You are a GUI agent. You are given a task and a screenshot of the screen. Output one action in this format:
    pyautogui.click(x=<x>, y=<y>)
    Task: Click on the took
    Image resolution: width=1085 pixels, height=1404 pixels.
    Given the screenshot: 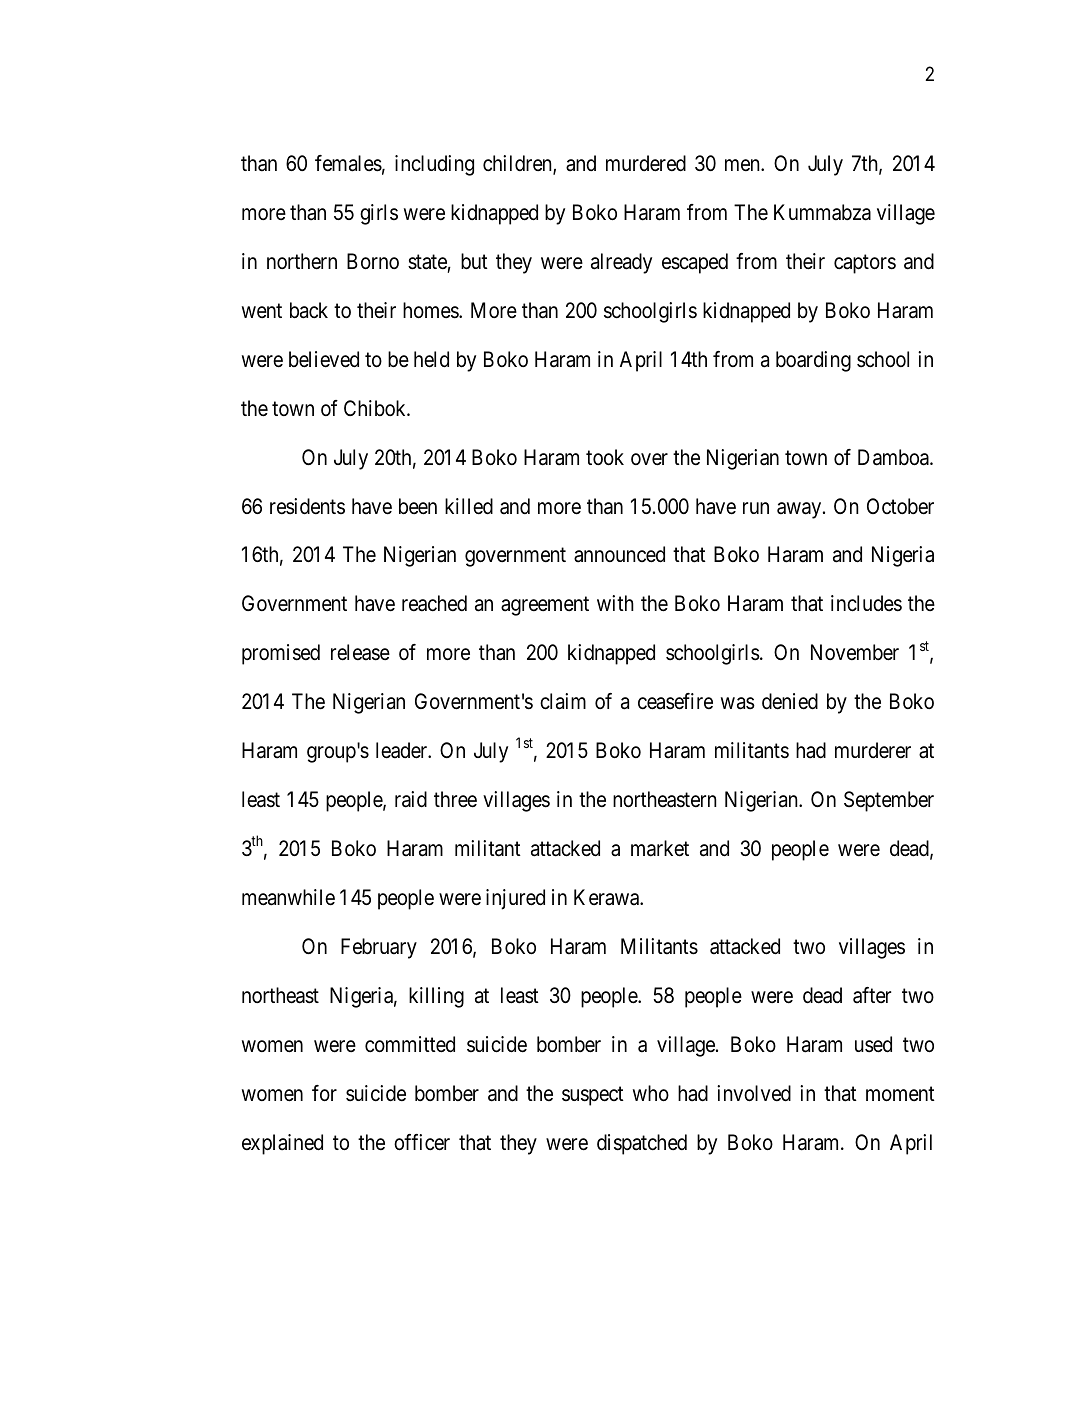 What is the action you would take?
    pyautogui.click(x=605, y=457)
